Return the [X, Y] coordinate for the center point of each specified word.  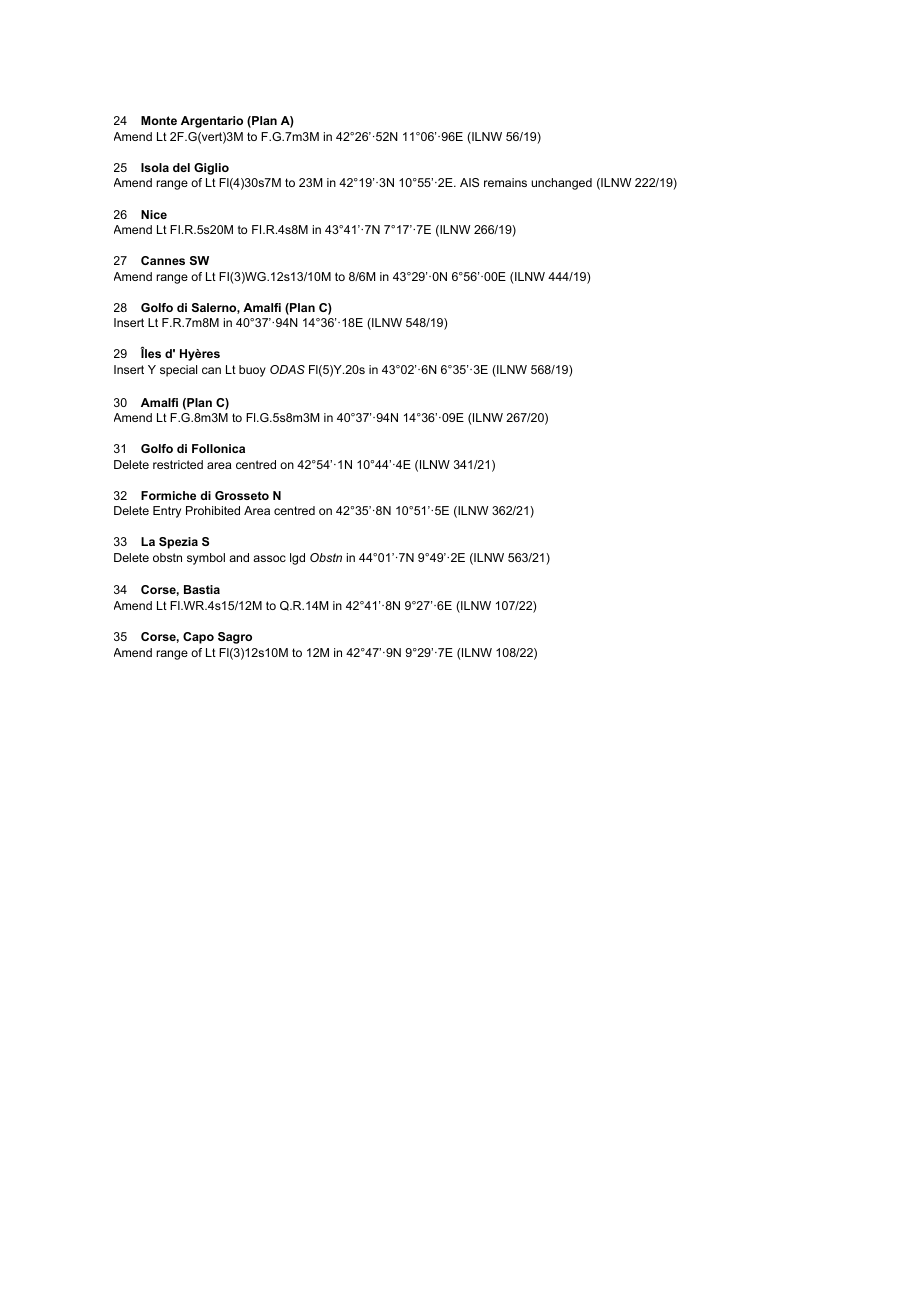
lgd [297, 559]
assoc [269, 558]
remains [505, 182]
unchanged [561, 184]
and [239, 557]
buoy [252, 371]
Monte [159, 120]
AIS [469, 182]
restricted [178, 464]
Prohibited [213, 510]
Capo [198, 638]
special [178, 371]
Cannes [163, 260]
